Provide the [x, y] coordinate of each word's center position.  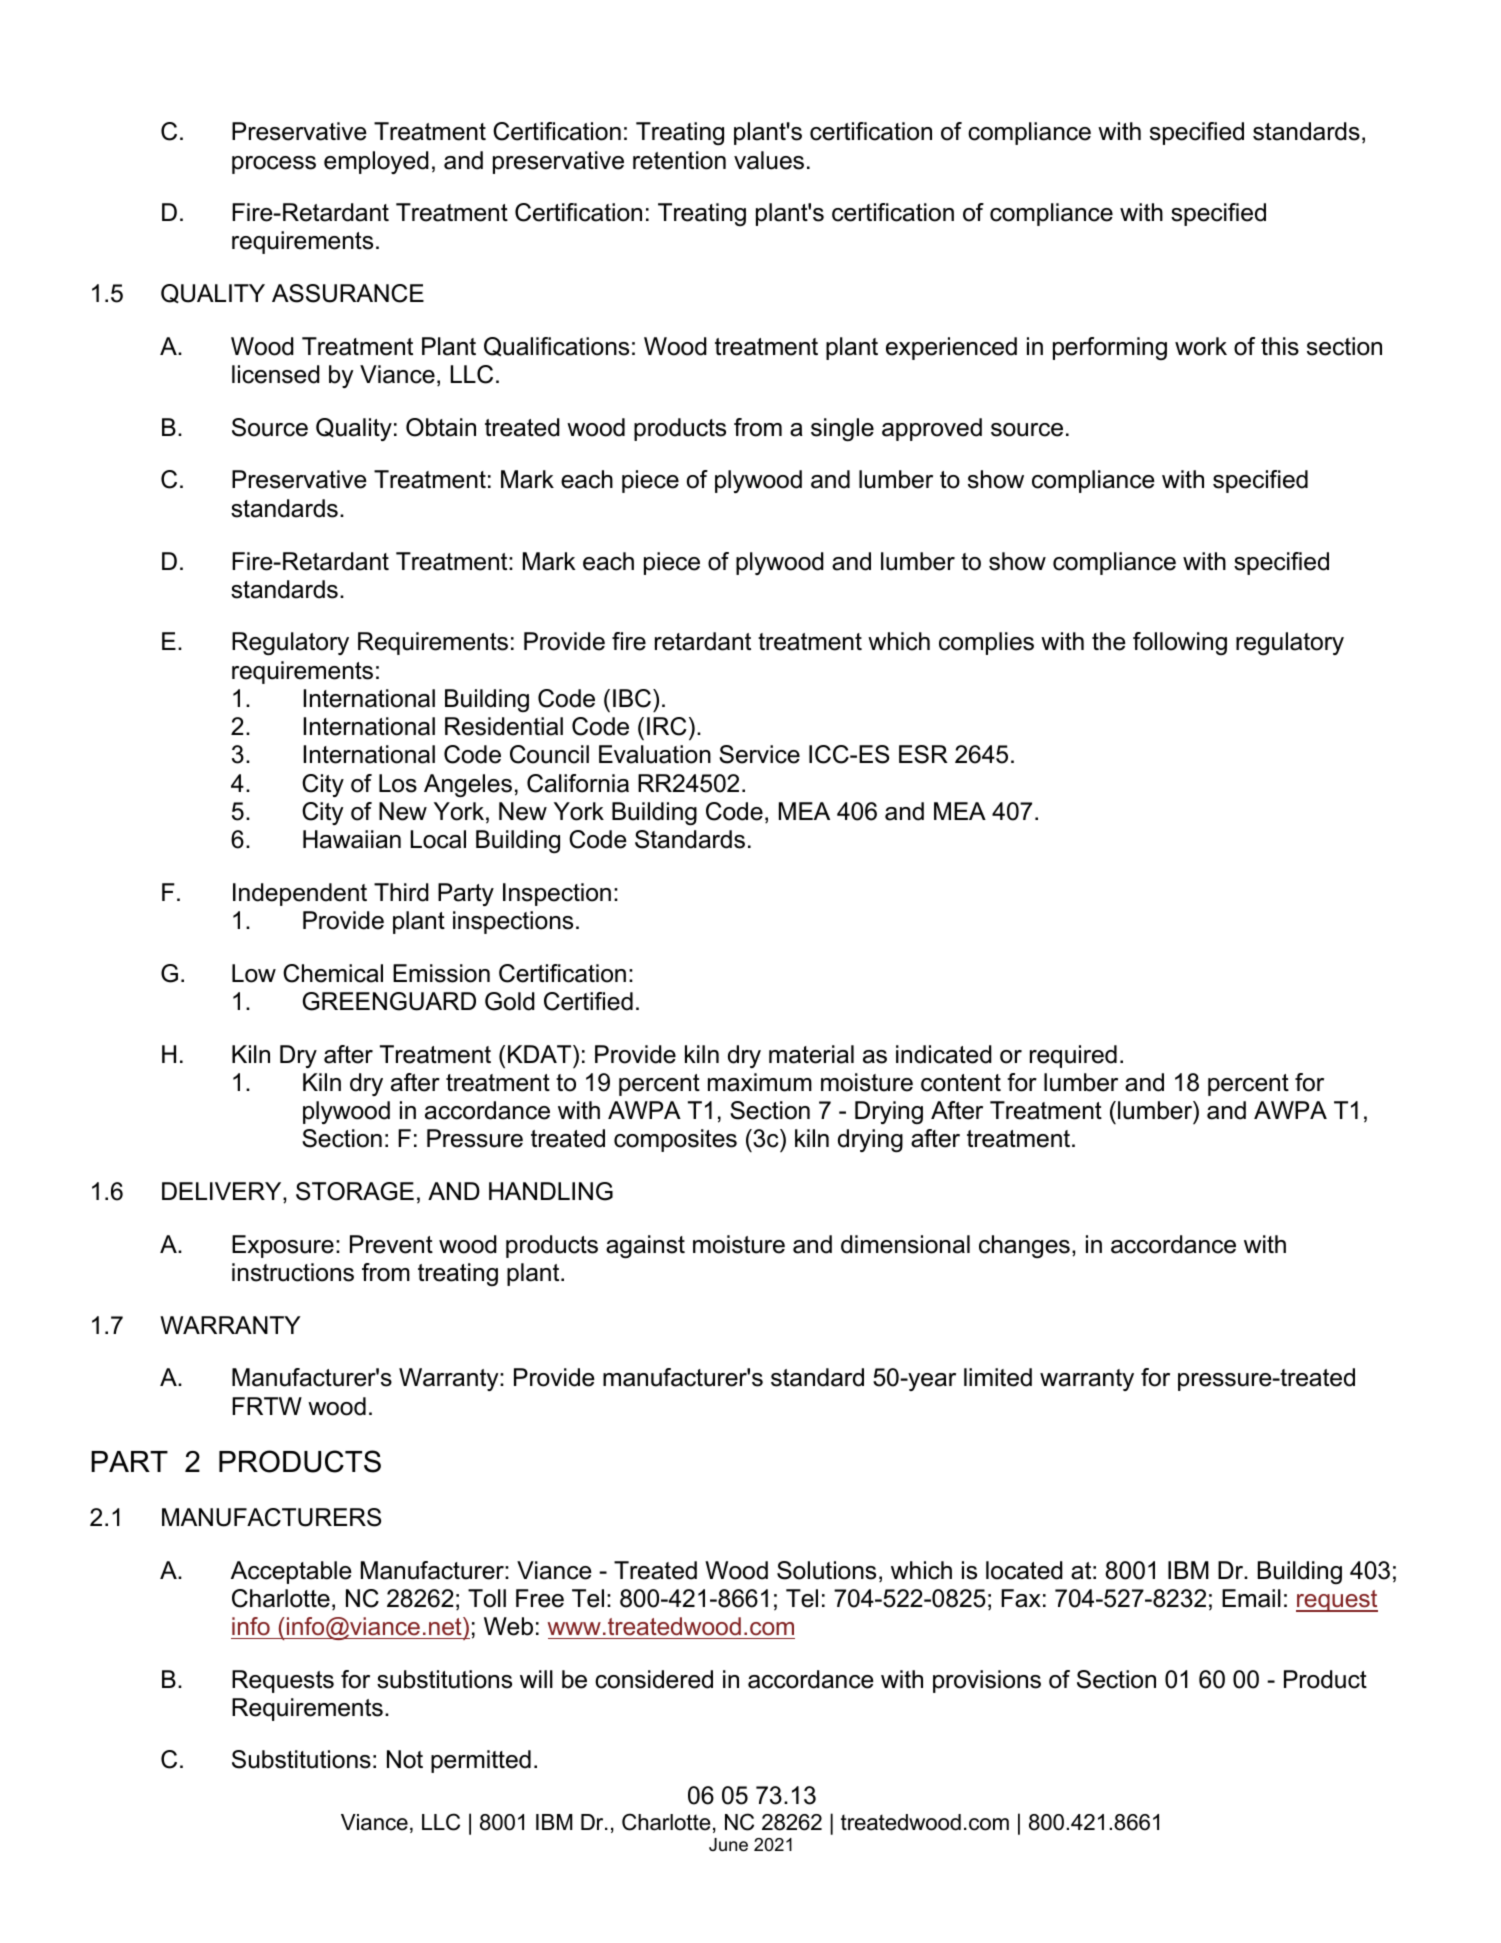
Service [759, 754]
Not [405, 1759]
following [1180, 643]
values [769, 160]
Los [398, 783]
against [645, 1246]
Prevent [391, 1244]
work [1201, 346]
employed [376, 162]
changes [1024, 1246]
